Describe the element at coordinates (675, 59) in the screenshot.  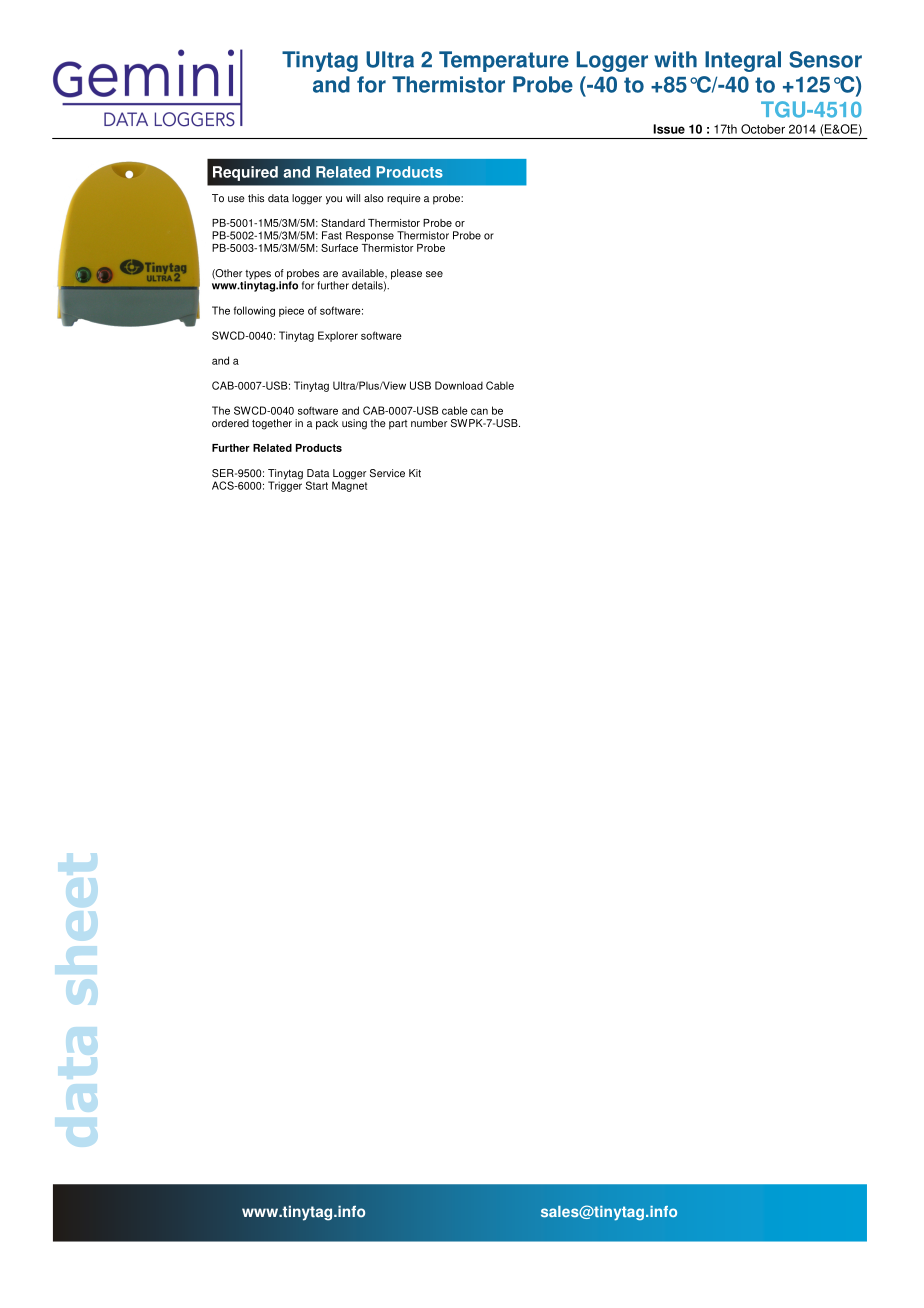
I see `with` at that location.
